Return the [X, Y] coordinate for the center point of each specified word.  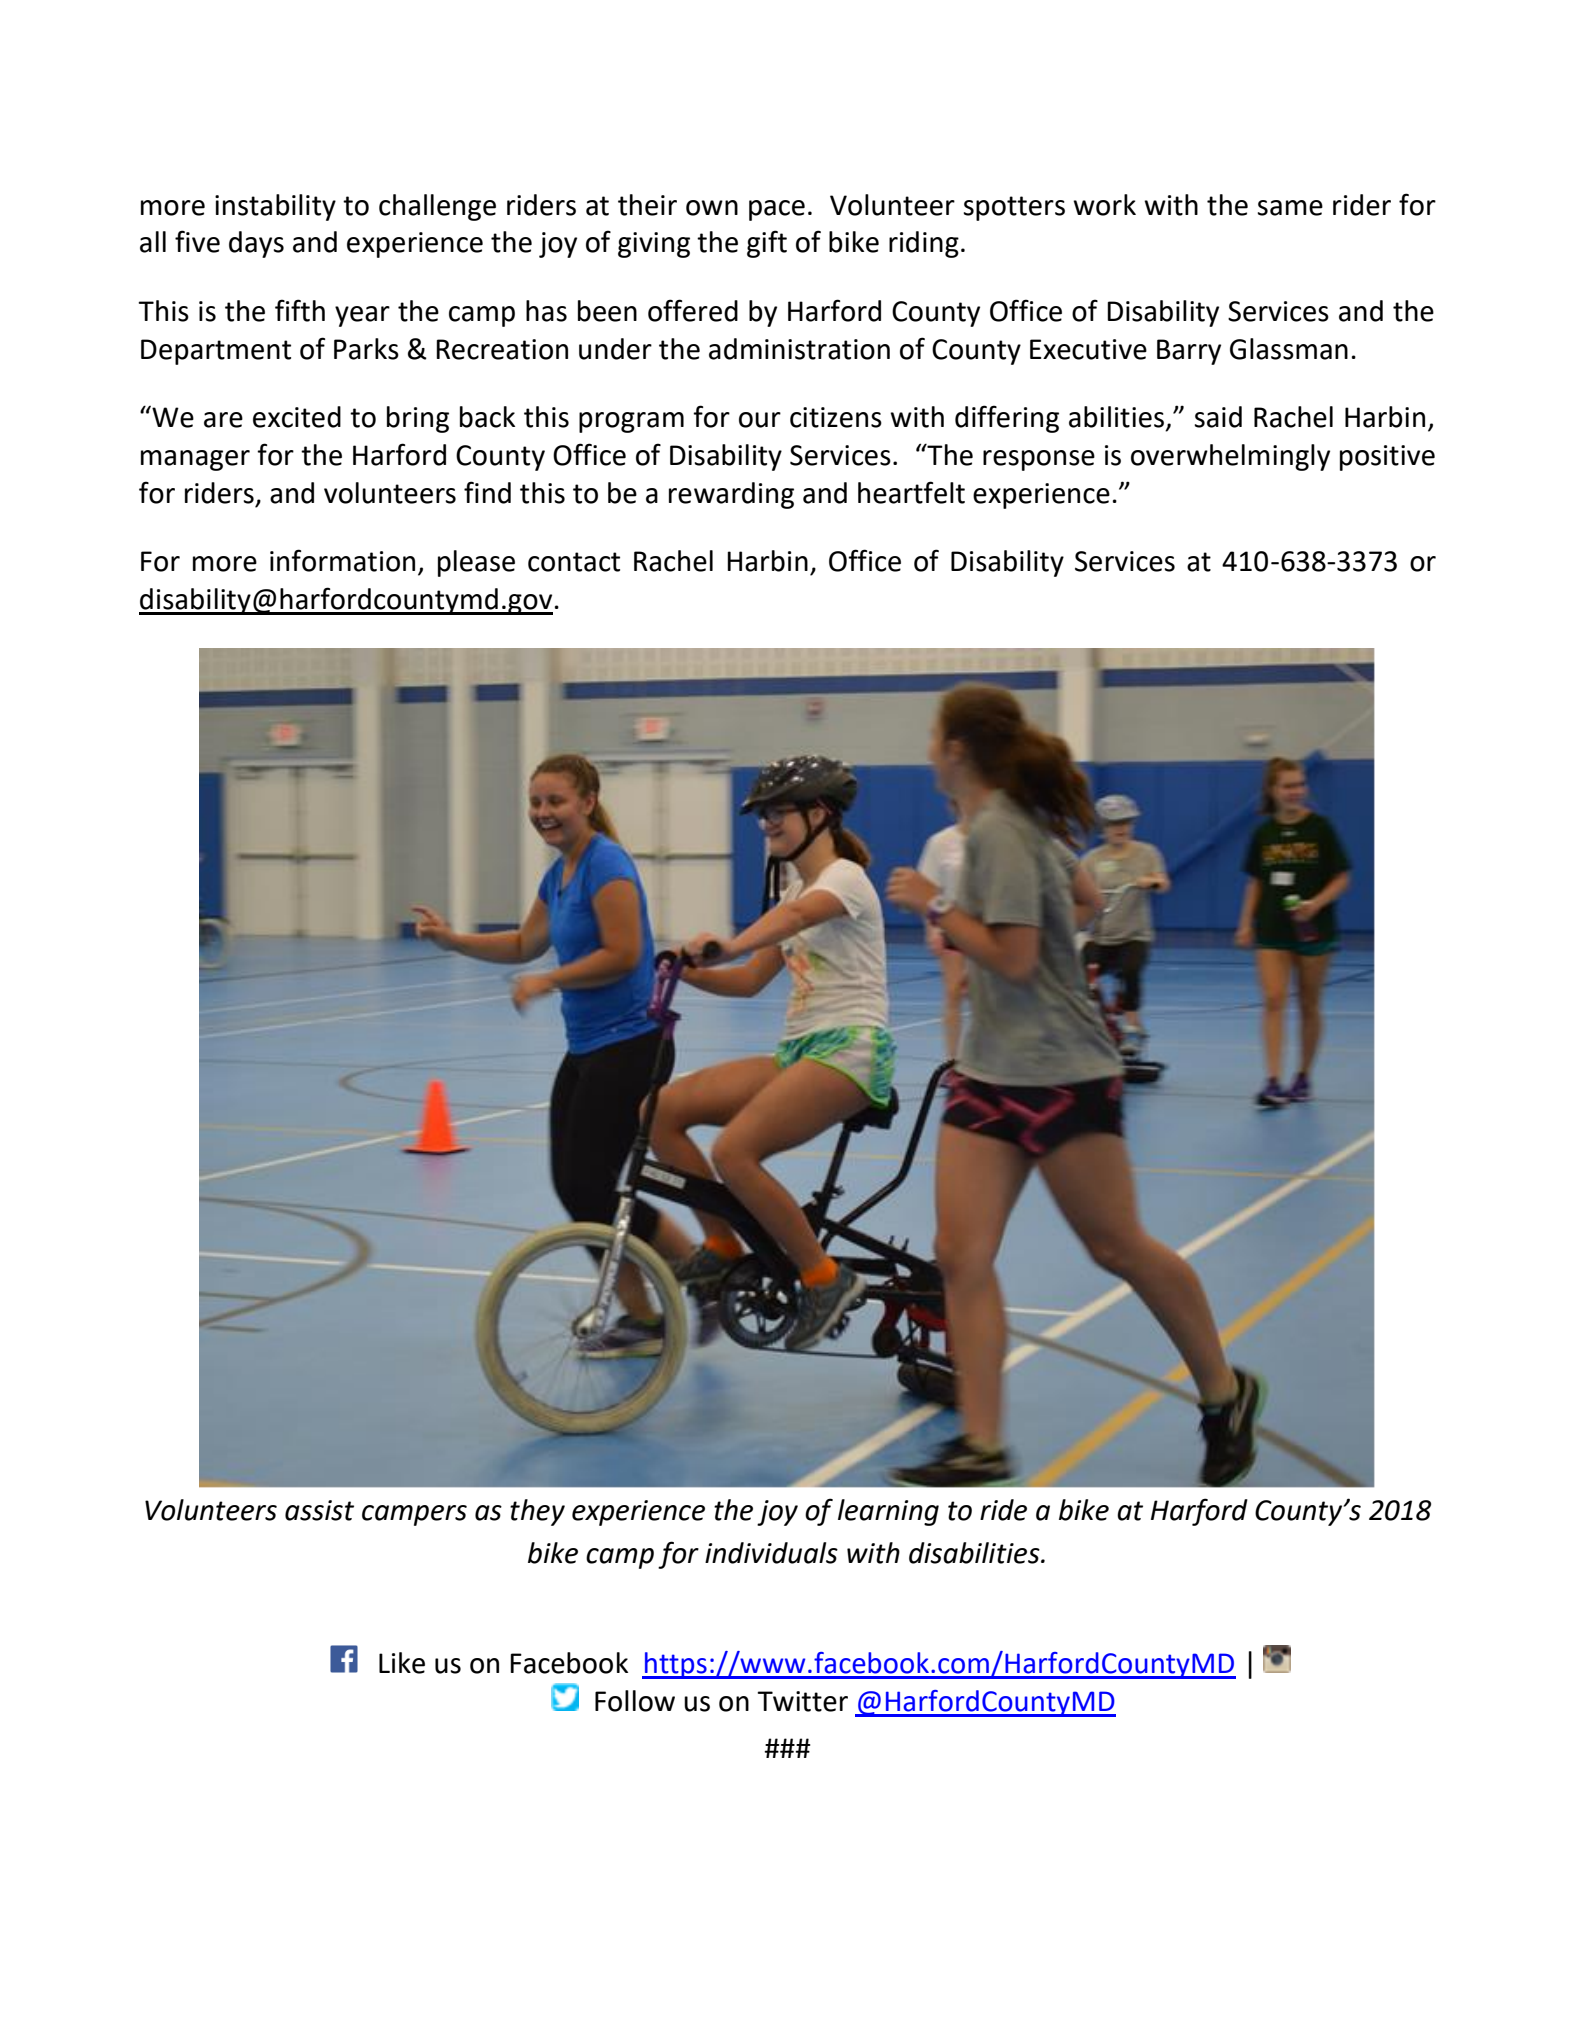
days [256, 244]
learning [888, 1512]
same [1290, 208]
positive [1387, 458]
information [342, 560]
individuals [771, 1553]
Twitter [802, 1701]
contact [574, 562]
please [476, 563]
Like [402, 1663]
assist [319, 1510]
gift [767, 244]
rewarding [731, 495]
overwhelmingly [1230, 457]
